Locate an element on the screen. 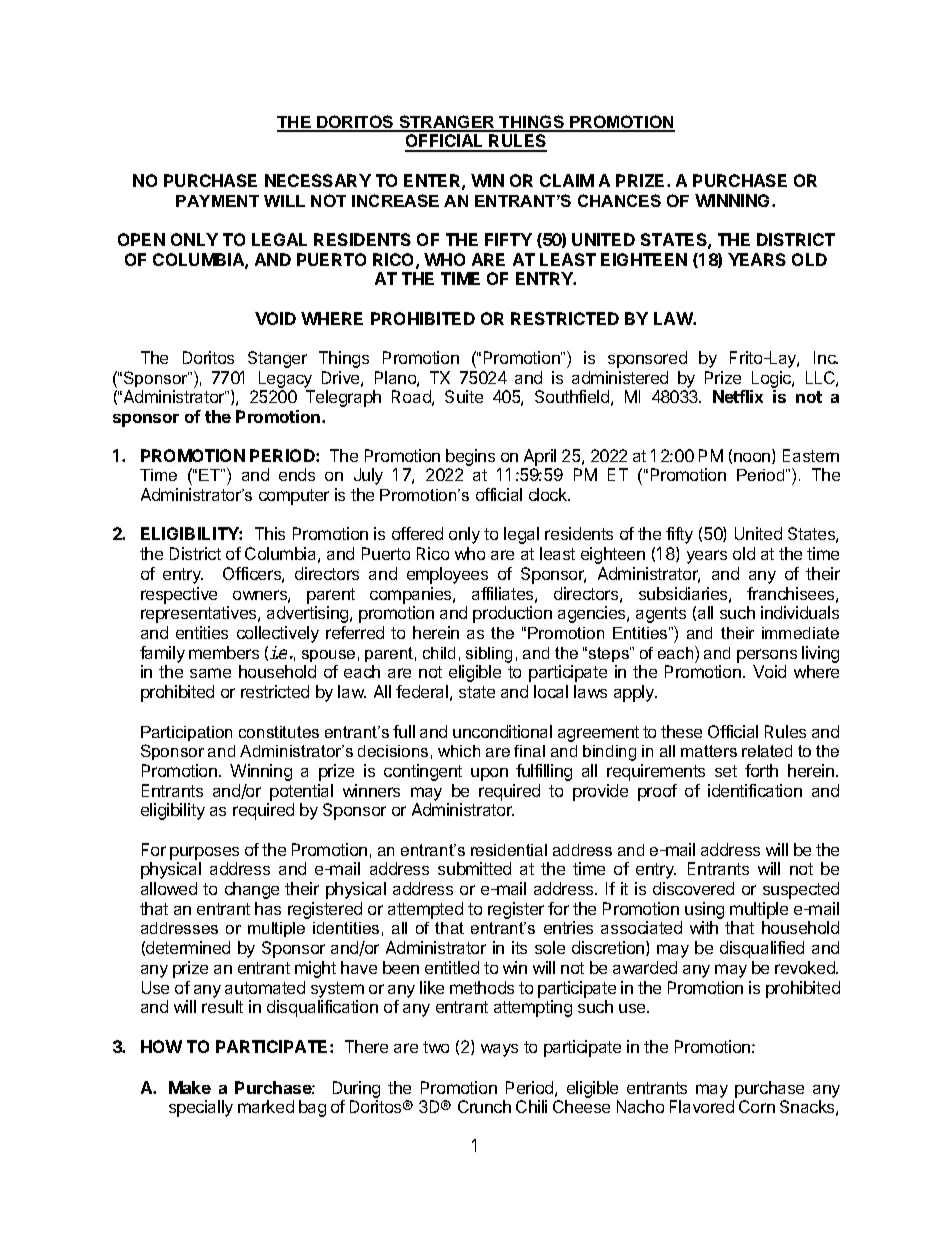 The image size is (952, 1233). PAYMENT is located at coordinates (217, 201).
